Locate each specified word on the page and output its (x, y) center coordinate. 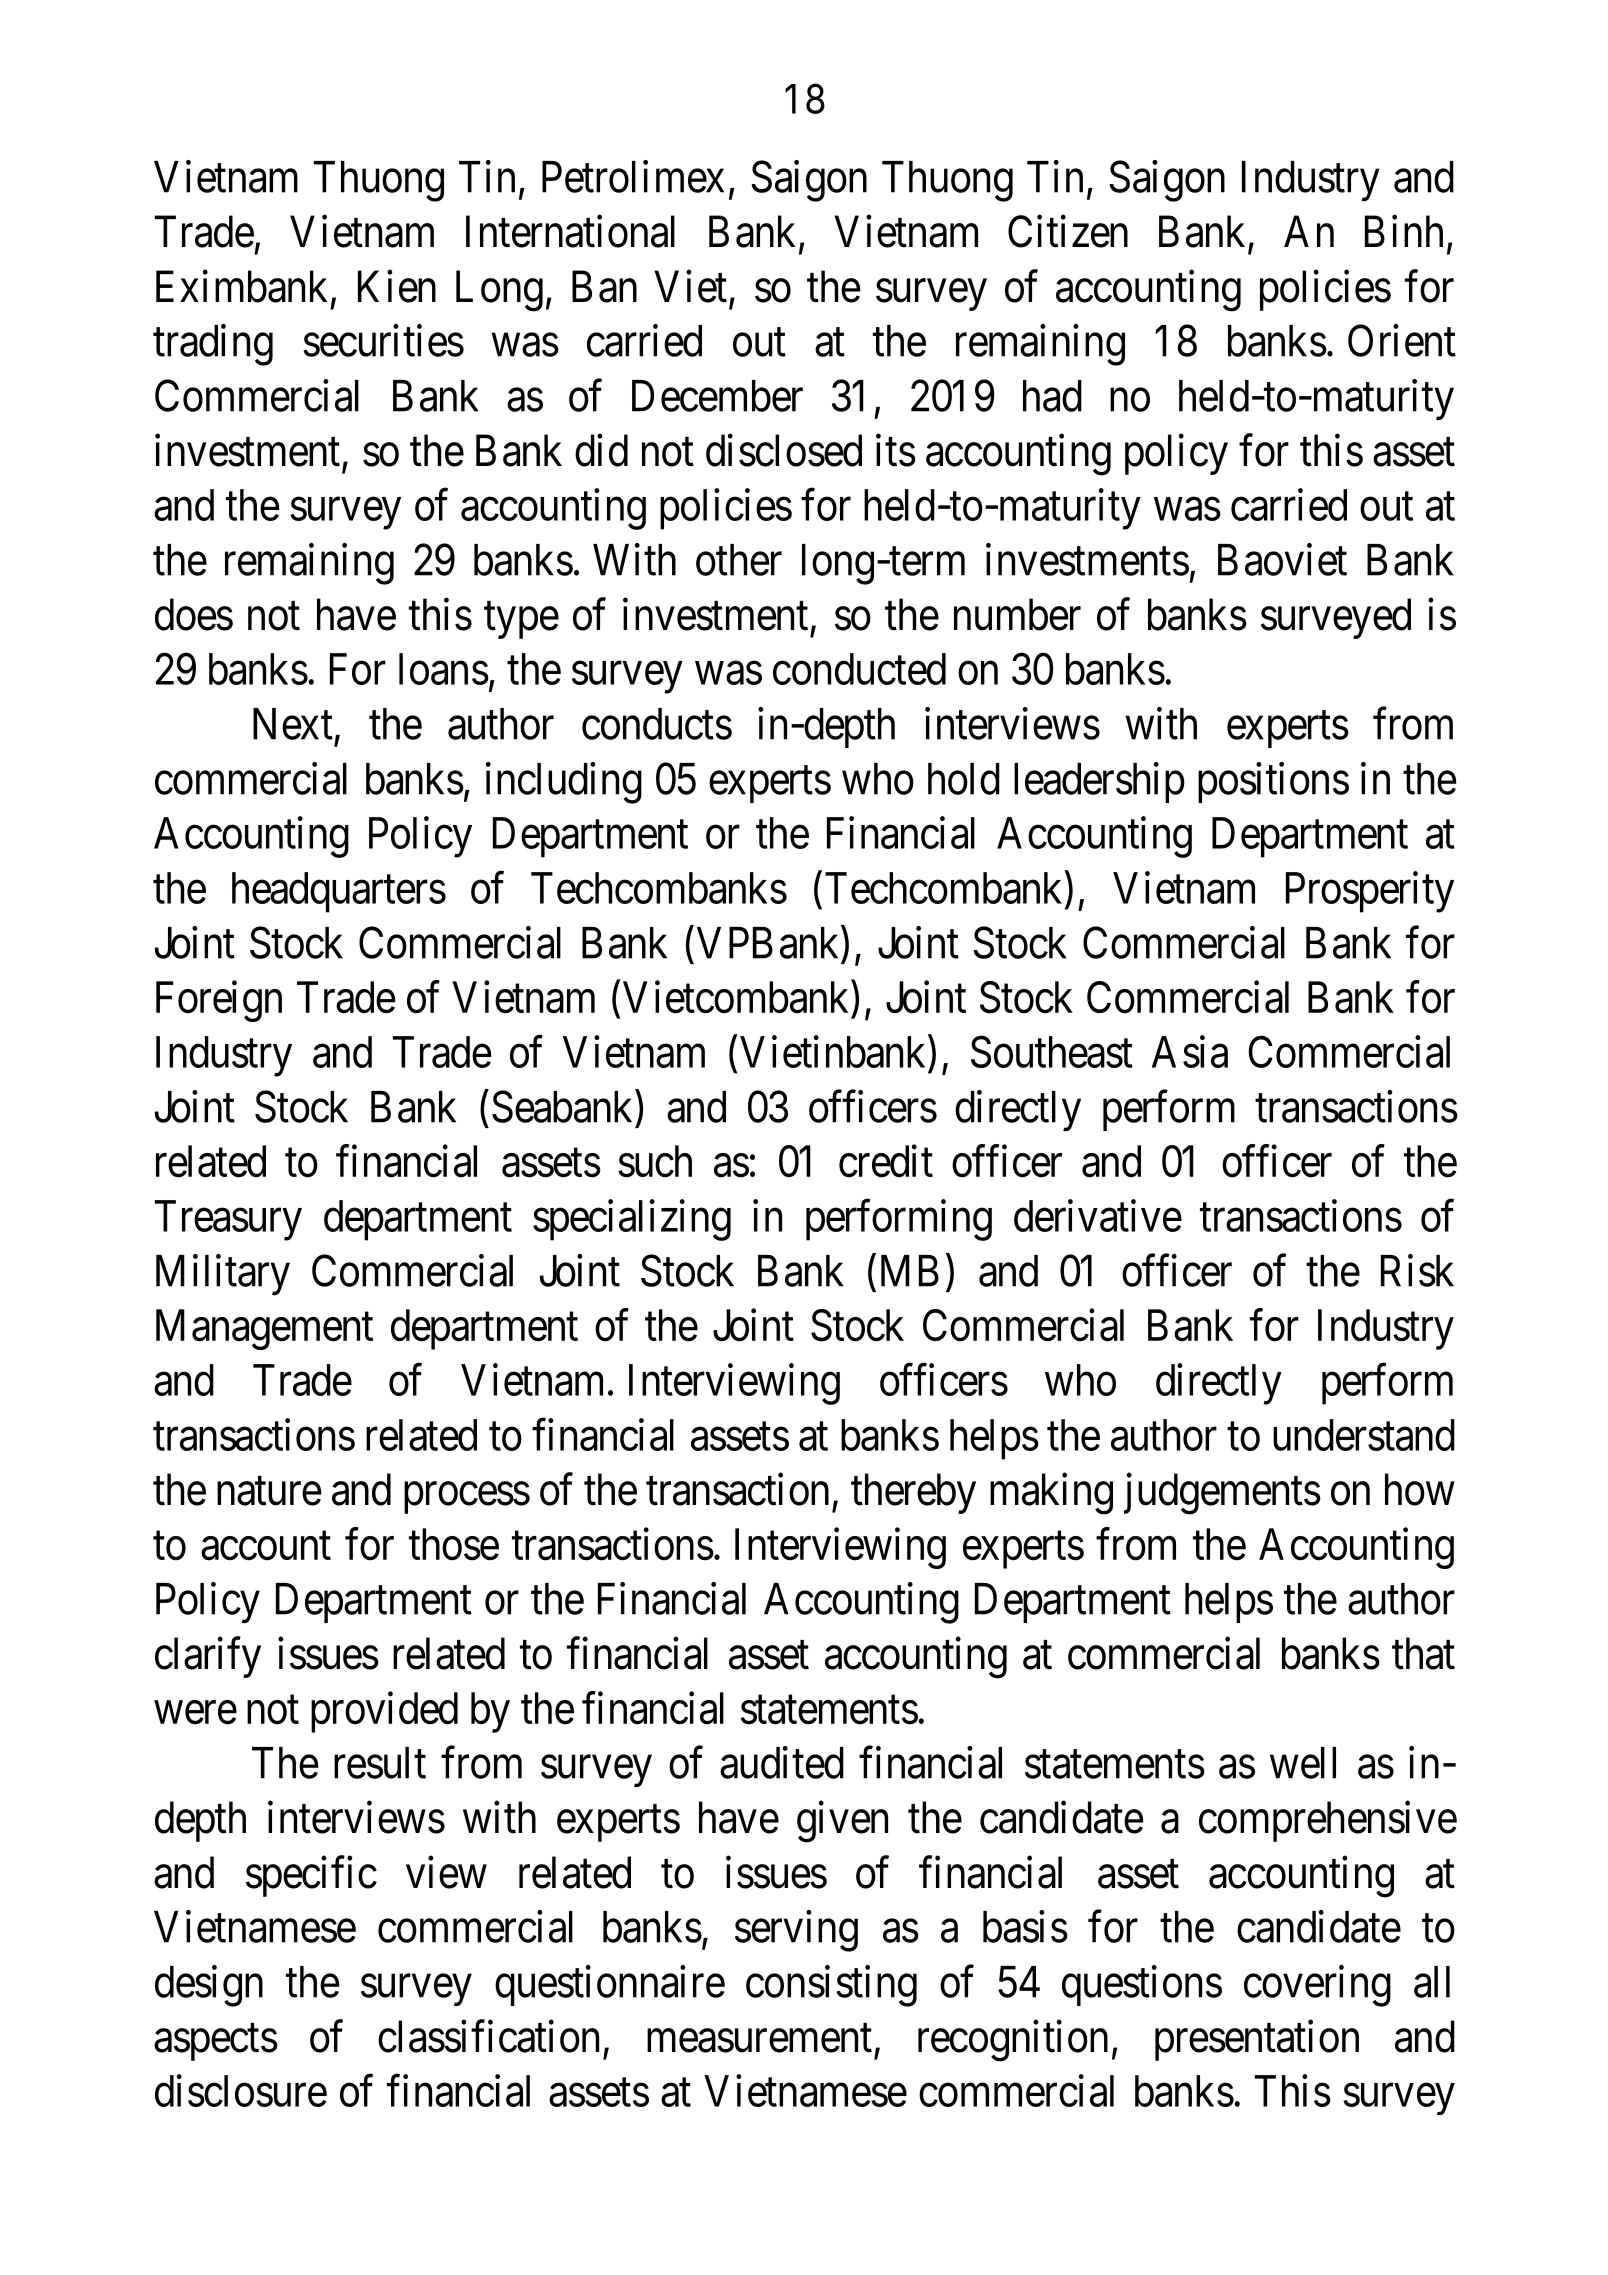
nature (269, 1492)
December (717, 396)
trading (213, 345)
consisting (831, 1986)
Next (293, 724)
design (209, 1986)
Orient (1402, 340)
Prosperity (1370, 892)
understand (1364, 1435)
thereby (913, 1493)
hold (964, 779)
